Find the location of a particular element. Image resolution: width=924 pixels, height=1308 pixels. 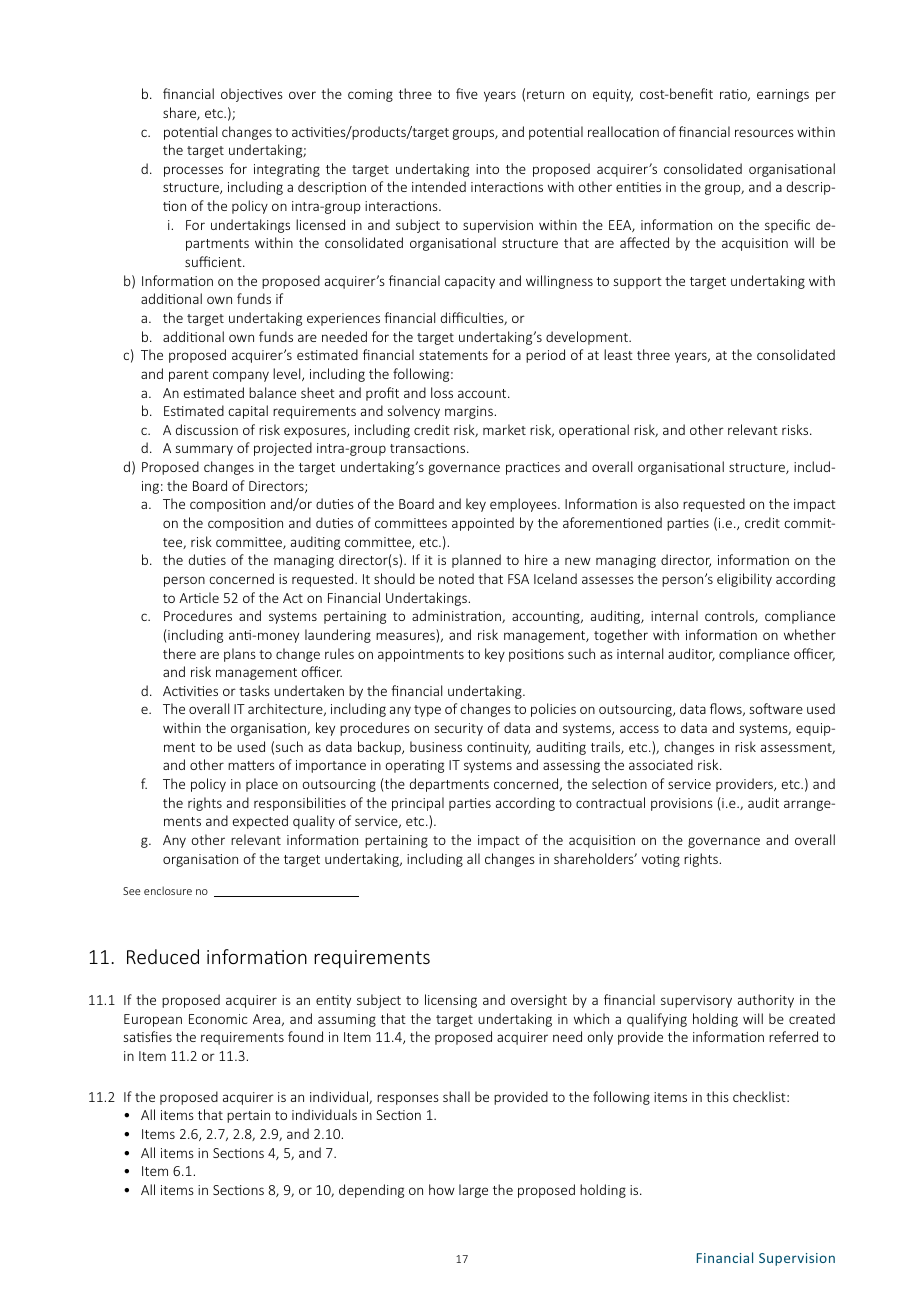

Reduced is located at coordinates (163, 956).
